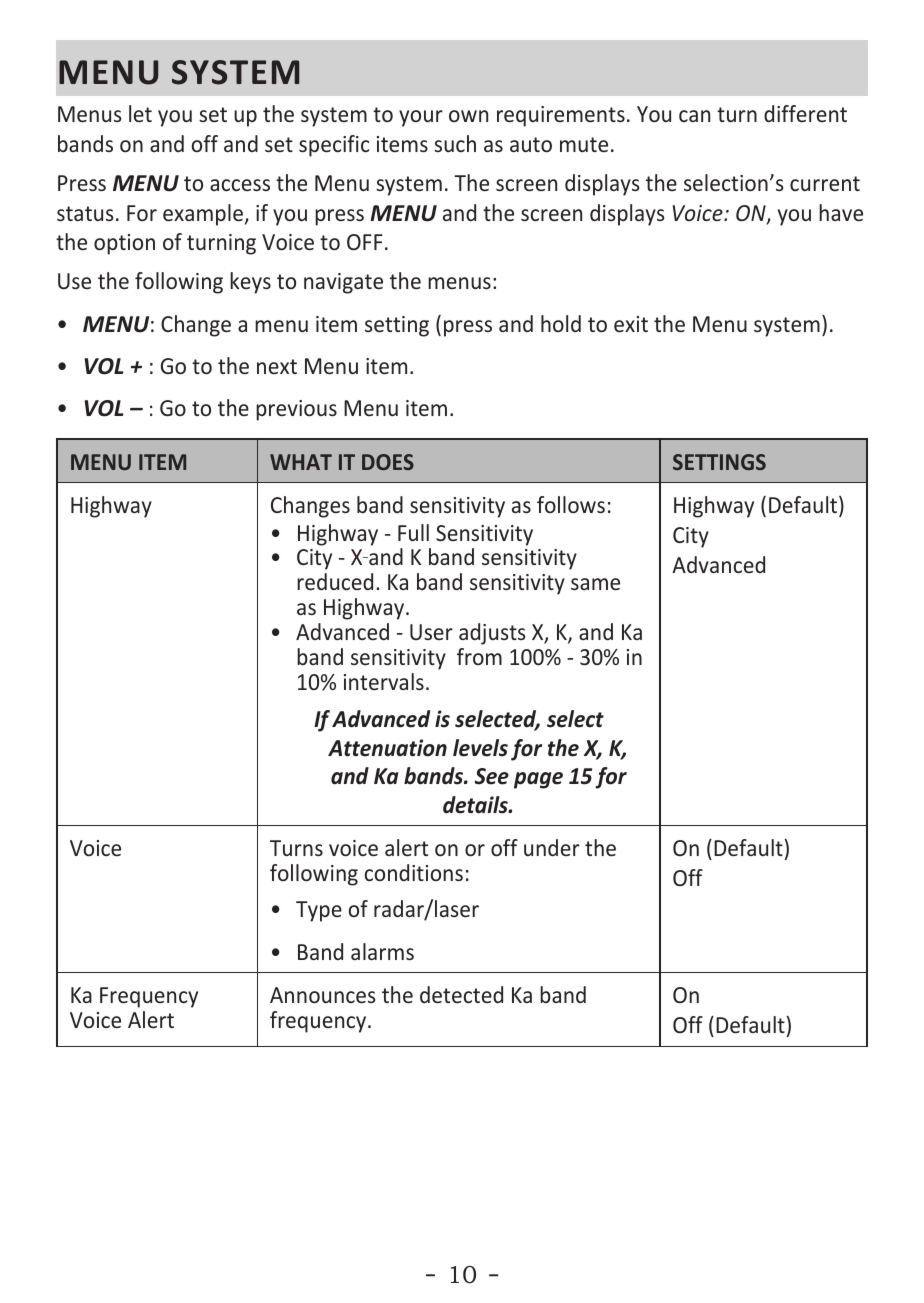  Describe the element at coordinates (694, 116) in the document. I see `can` at that location.
